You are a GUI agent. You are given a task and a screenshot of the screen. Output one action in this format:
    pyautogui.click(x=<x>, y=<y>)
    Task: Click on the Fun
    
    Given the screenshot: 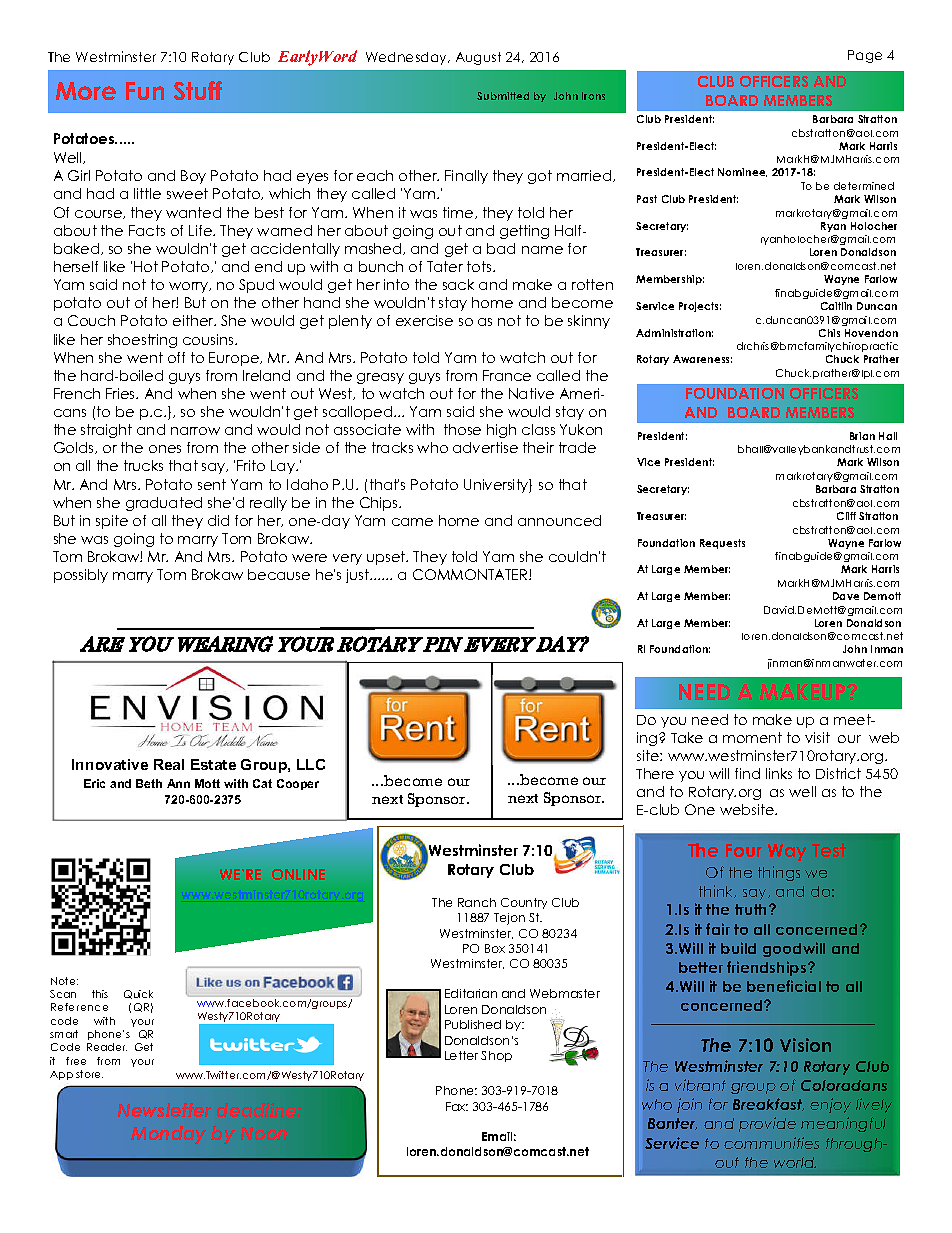 What is the action you would take?
    pyautogui.click(x=145, y=91)
